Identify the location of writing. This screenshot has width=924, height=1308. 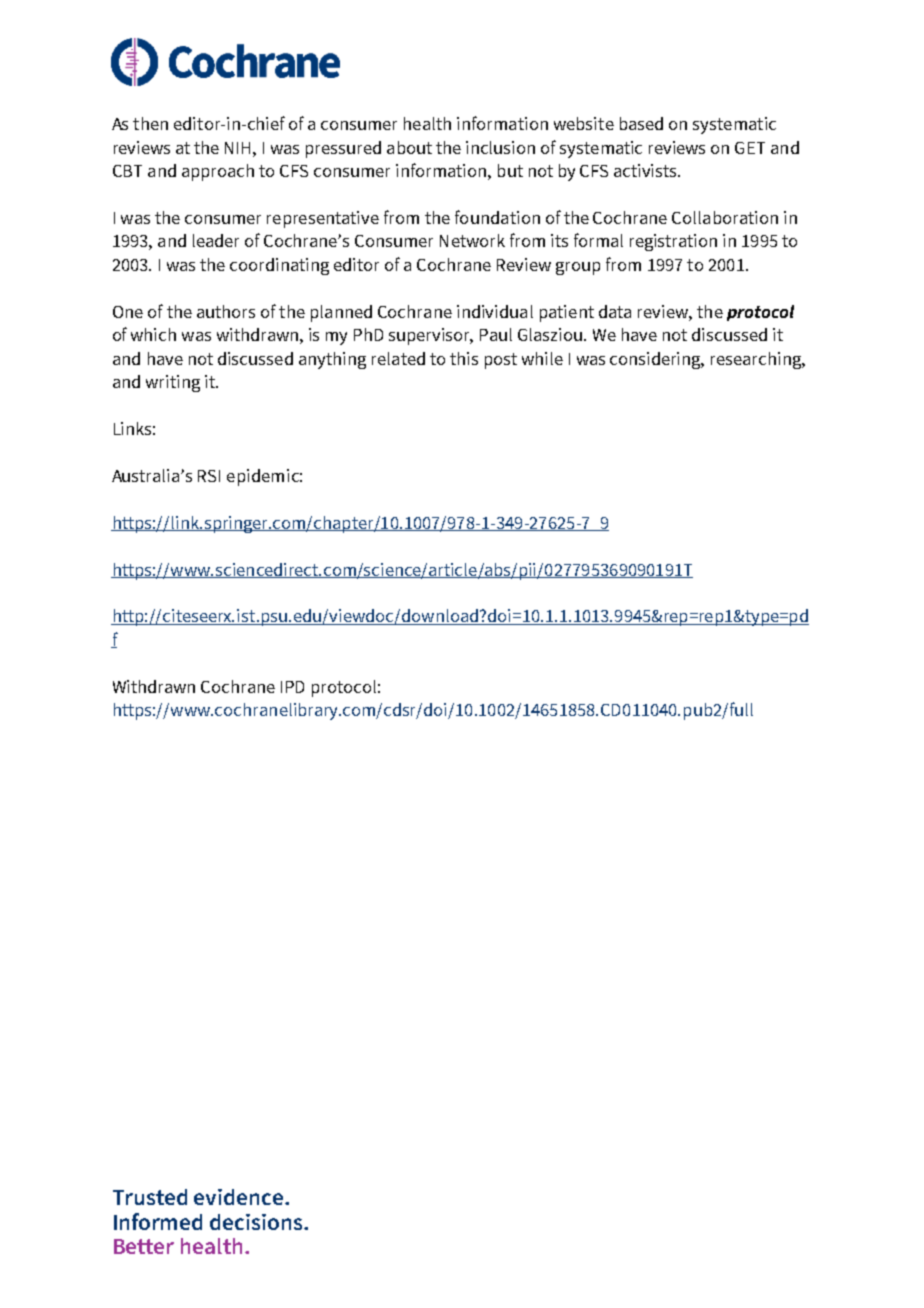
(173, 383).
